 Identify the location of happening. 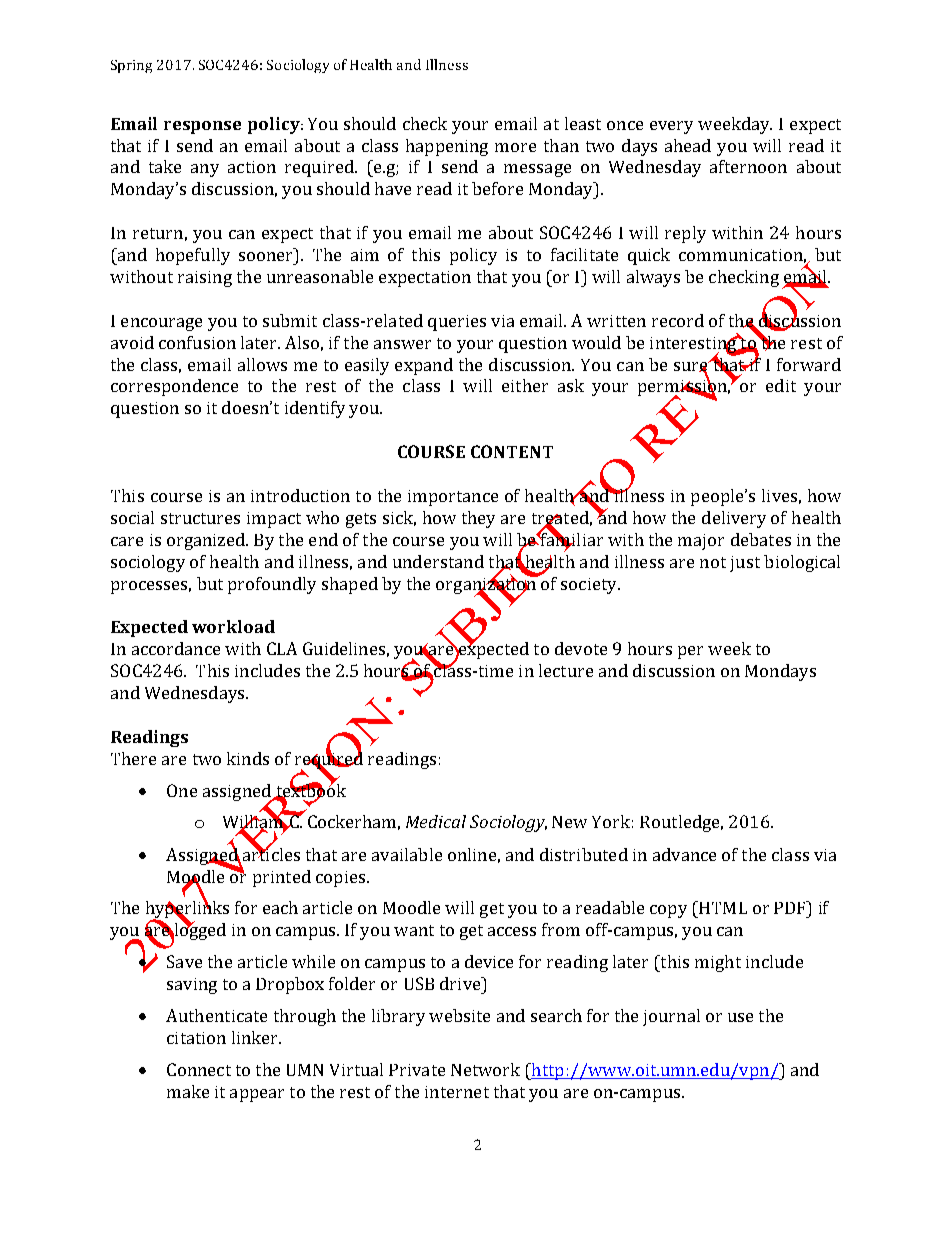
(447, 147).
